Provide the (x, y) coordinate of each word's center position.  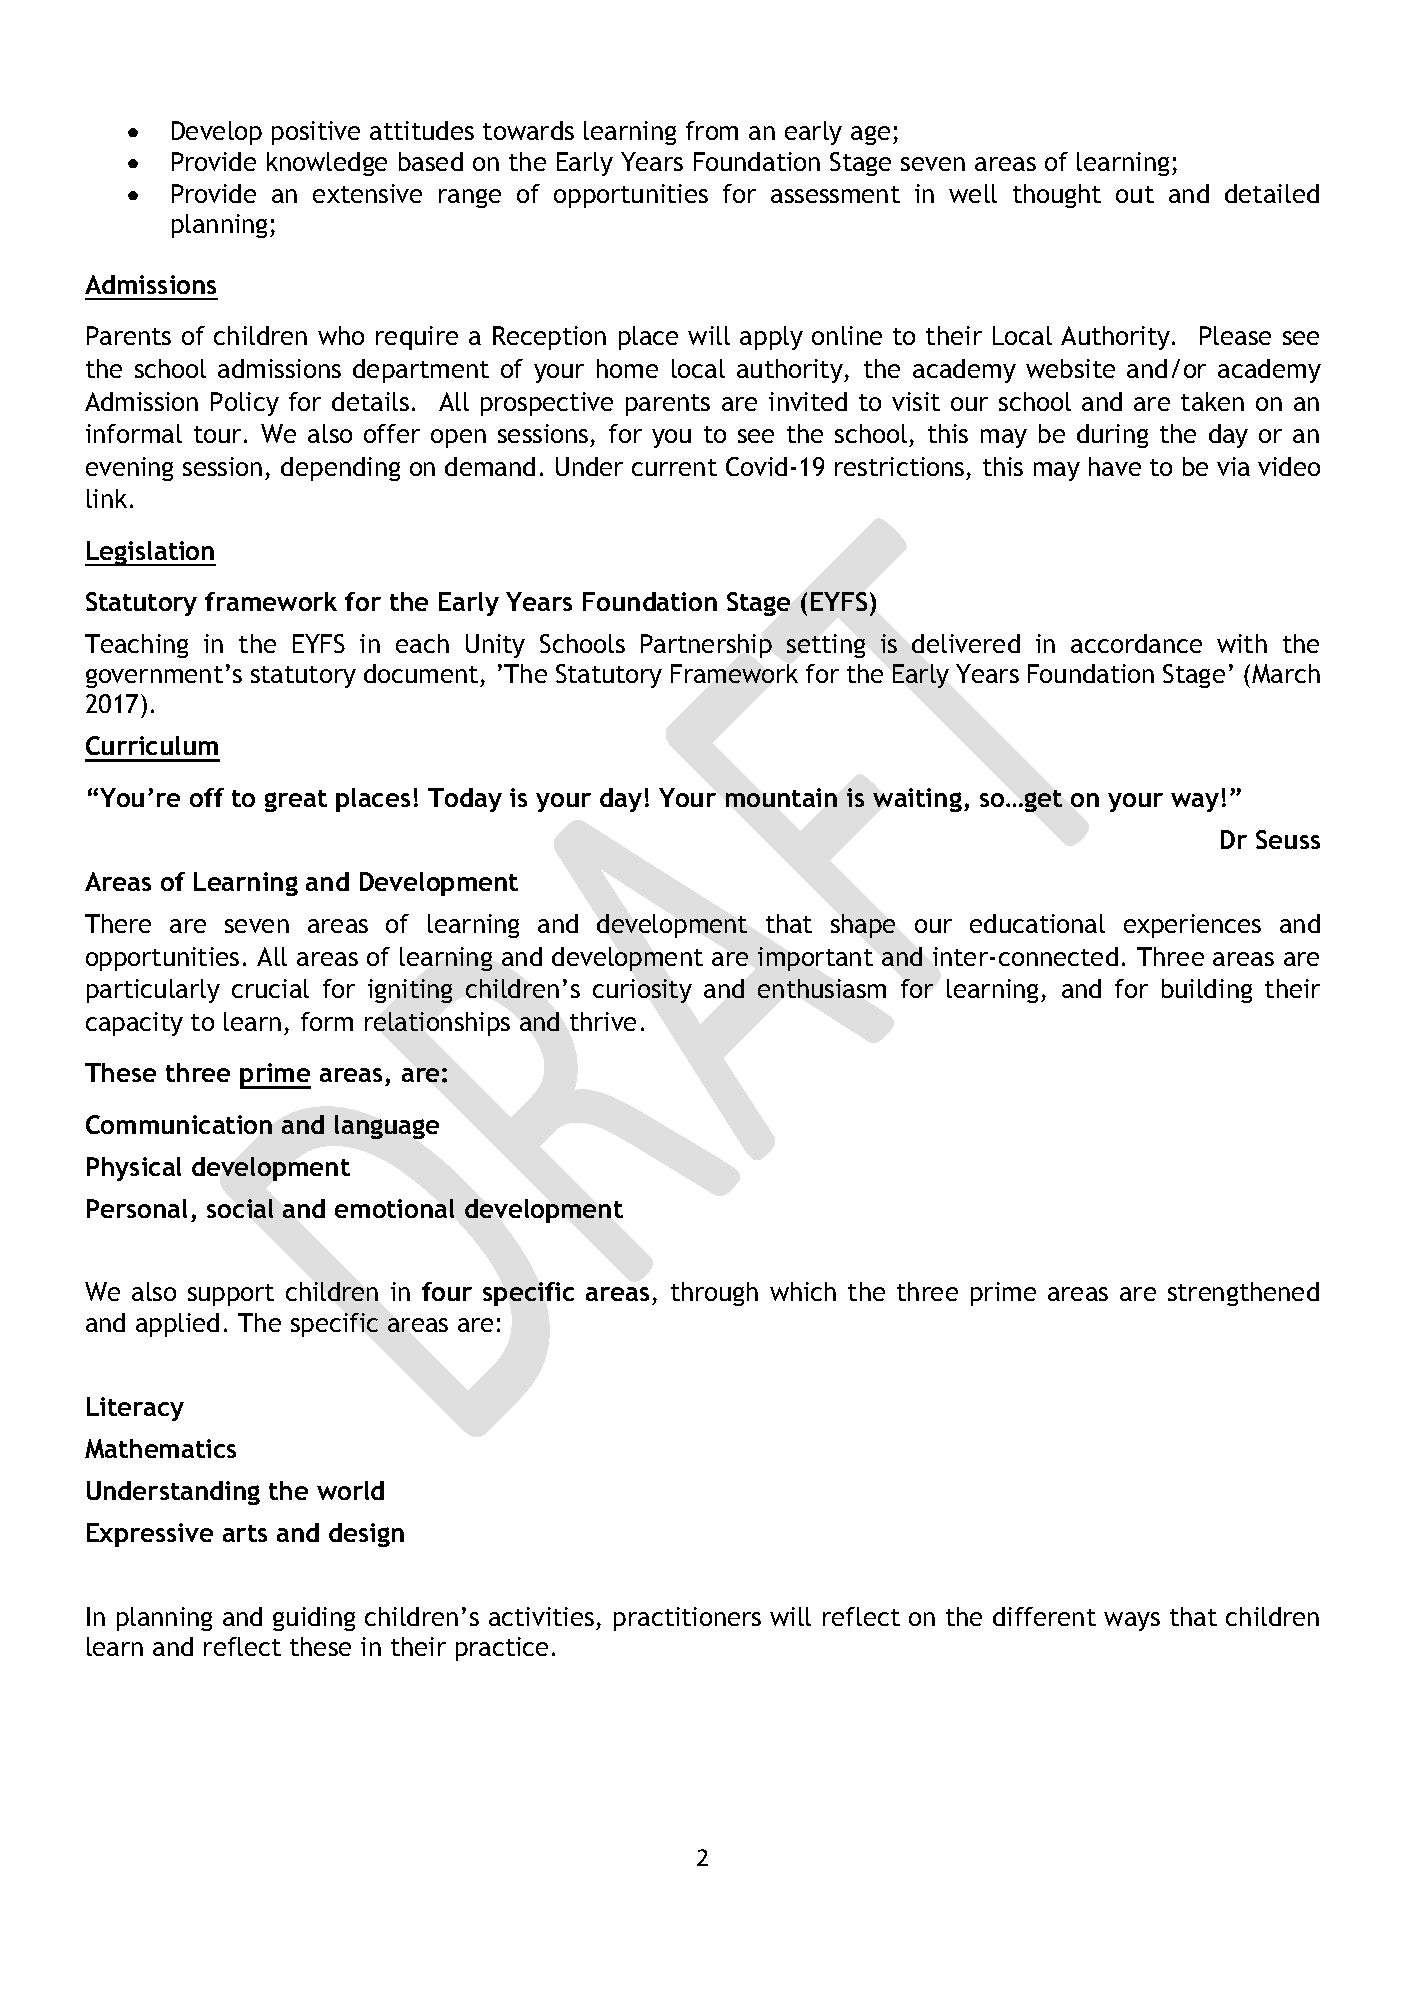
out (1135, 194)
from (712, 130)
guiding (314, 1619)
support (231, 1295)
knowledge (327, 164)
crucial (270, 988)
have (1115, 466)
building (1207, 991)
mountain (781, 797)
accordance (1136, 643)
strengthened (1243, 1294)
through (714, 1294)
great (296, 801)
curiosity (642, 991)
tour (217, 434)
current (674, 467)
